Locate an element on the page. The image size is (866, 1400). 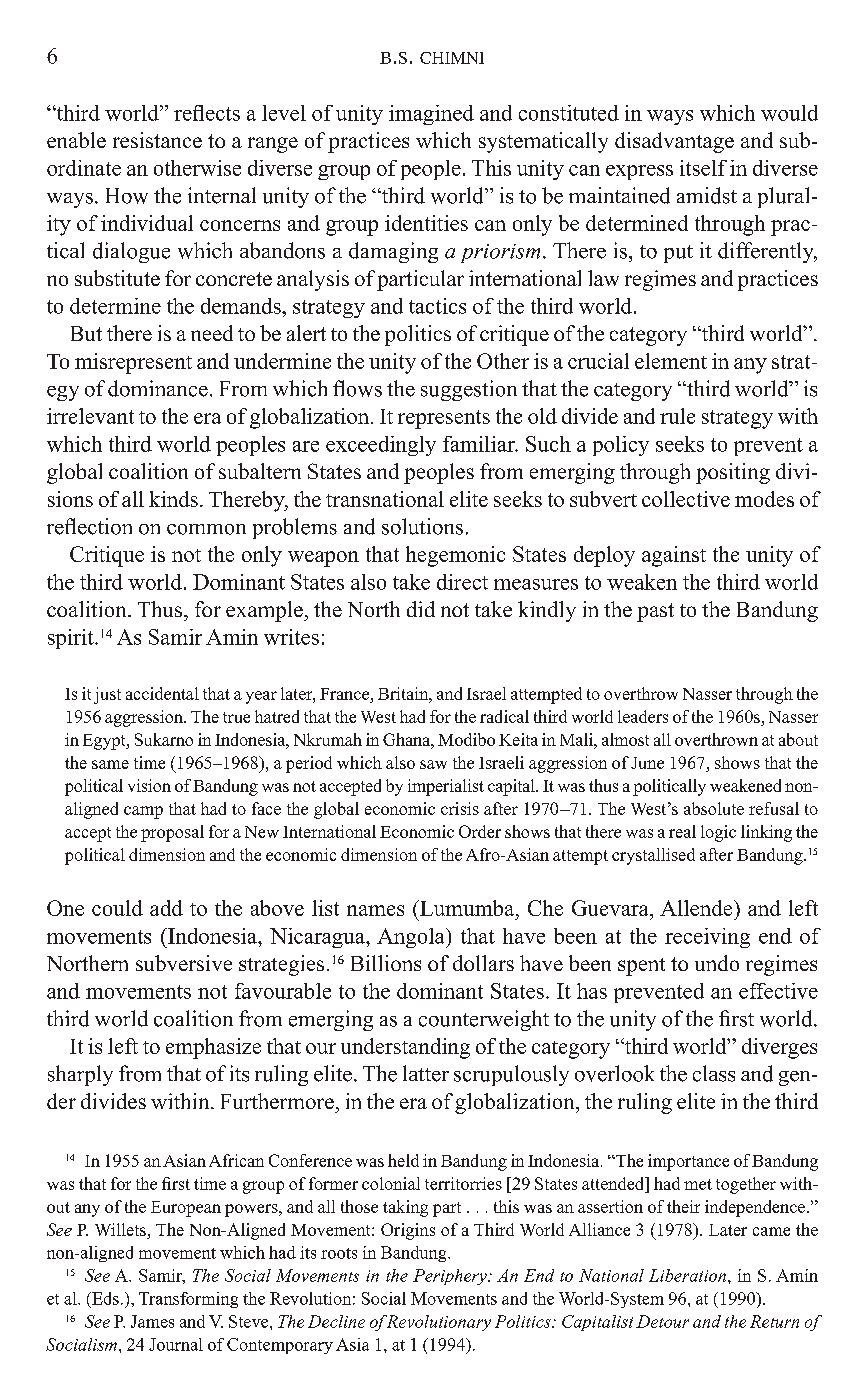
resistance is located at coordinates (157, 140).
